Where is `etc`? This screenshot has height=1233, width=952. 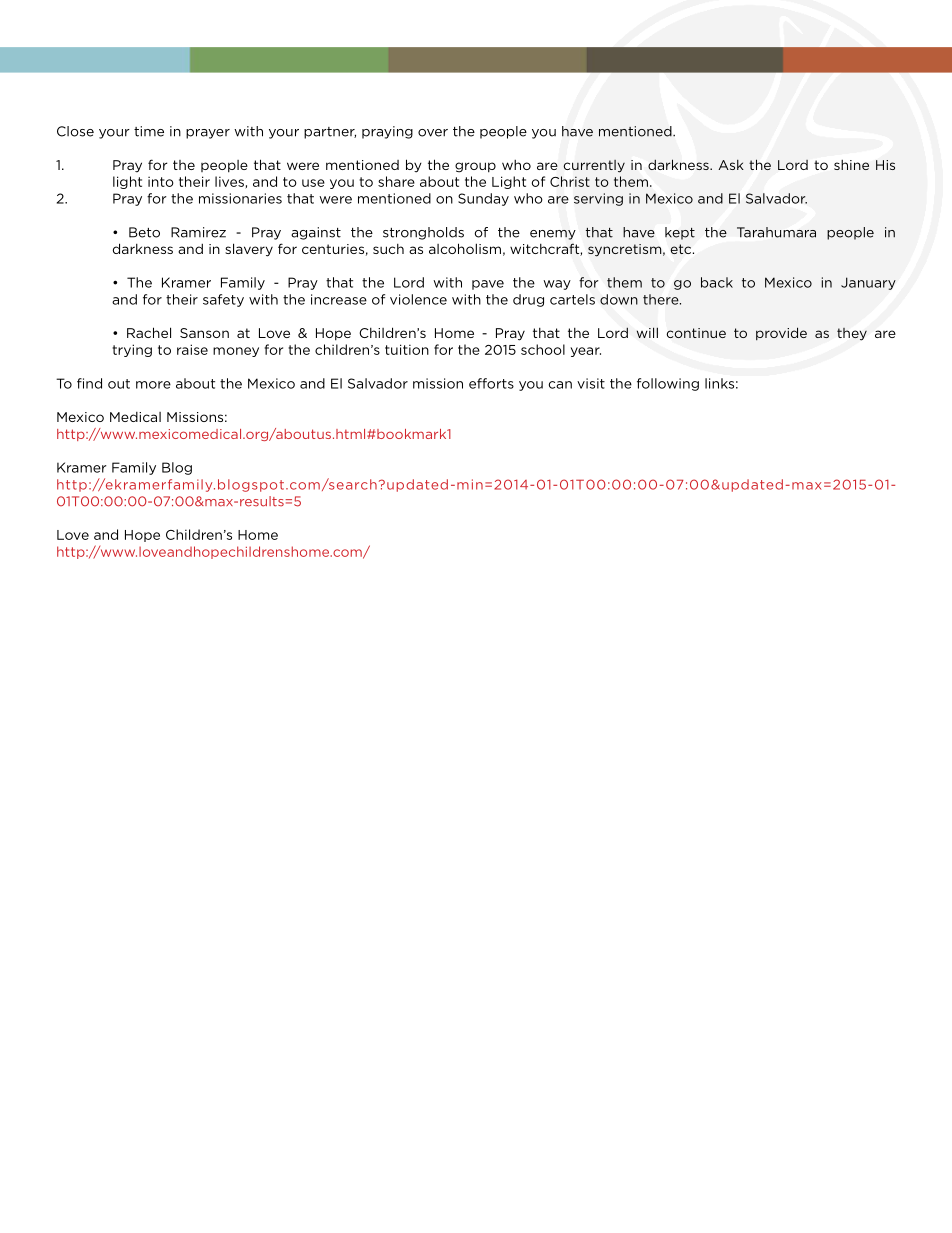 etc is located at coordinates (682, 249).
